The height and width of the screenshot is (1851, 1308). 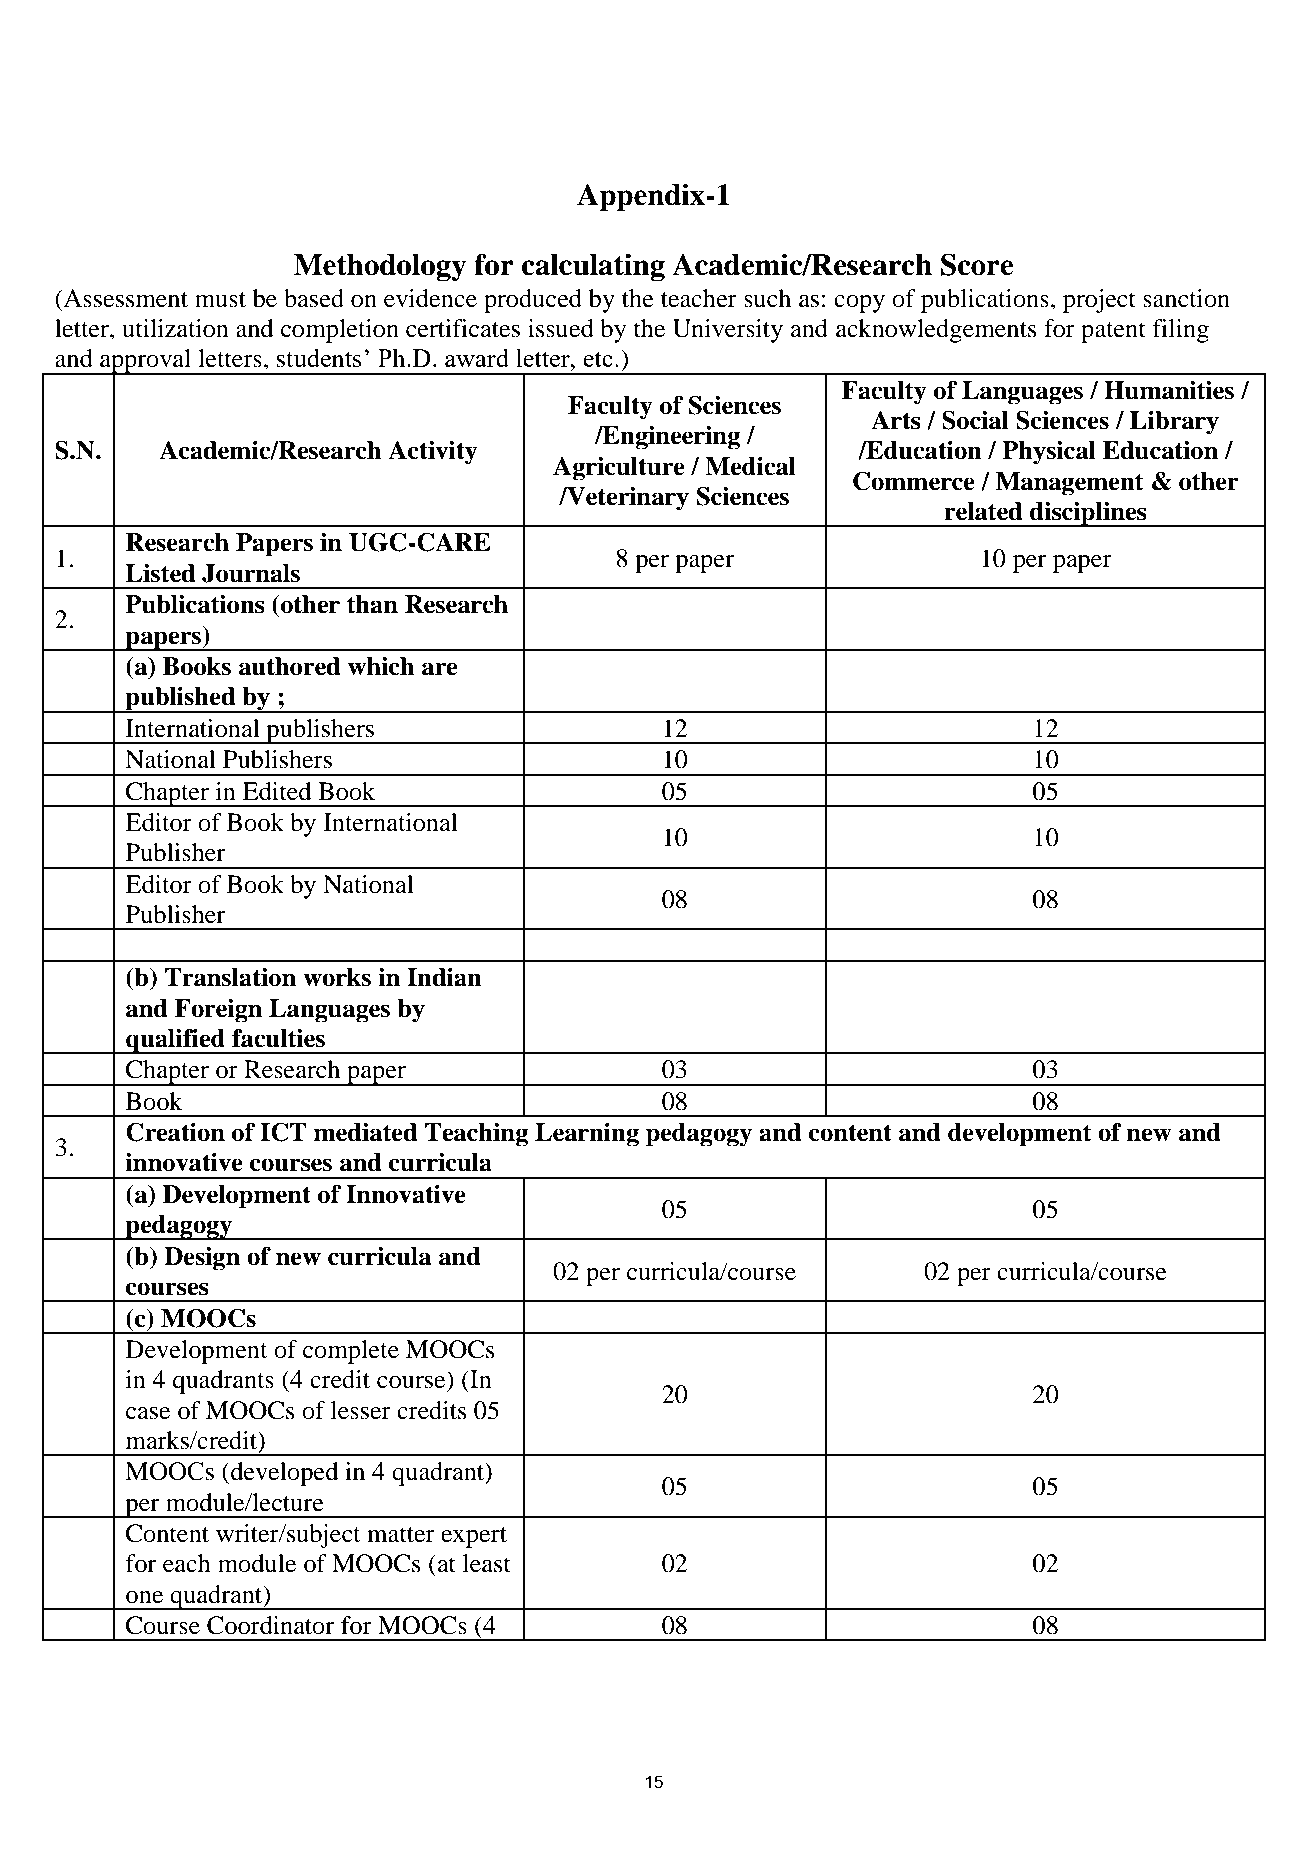 I want to click on must, so click(x=220, y=300).
